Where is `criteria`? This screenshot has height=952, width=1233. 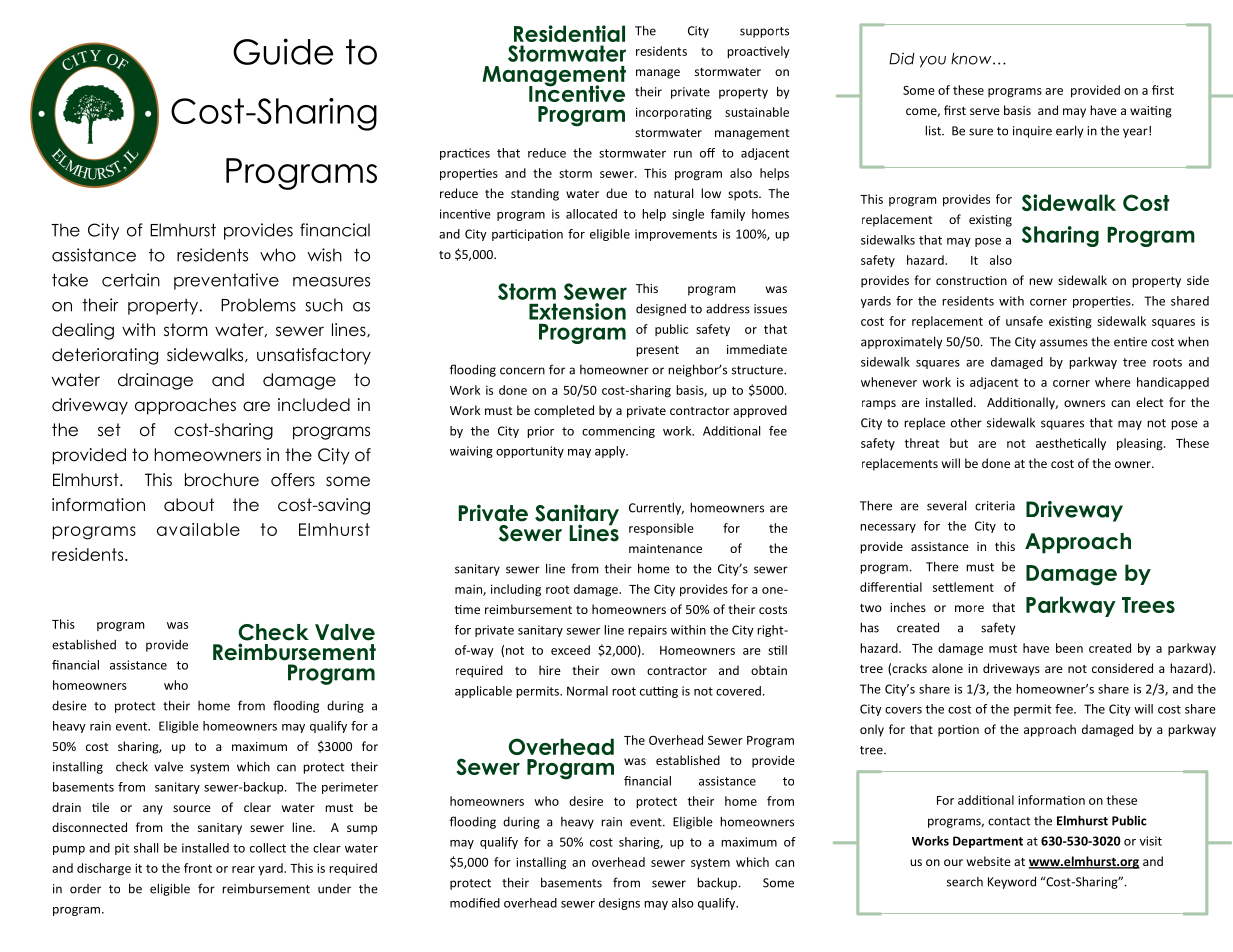 criteria is located at coordinates (995, 506).
